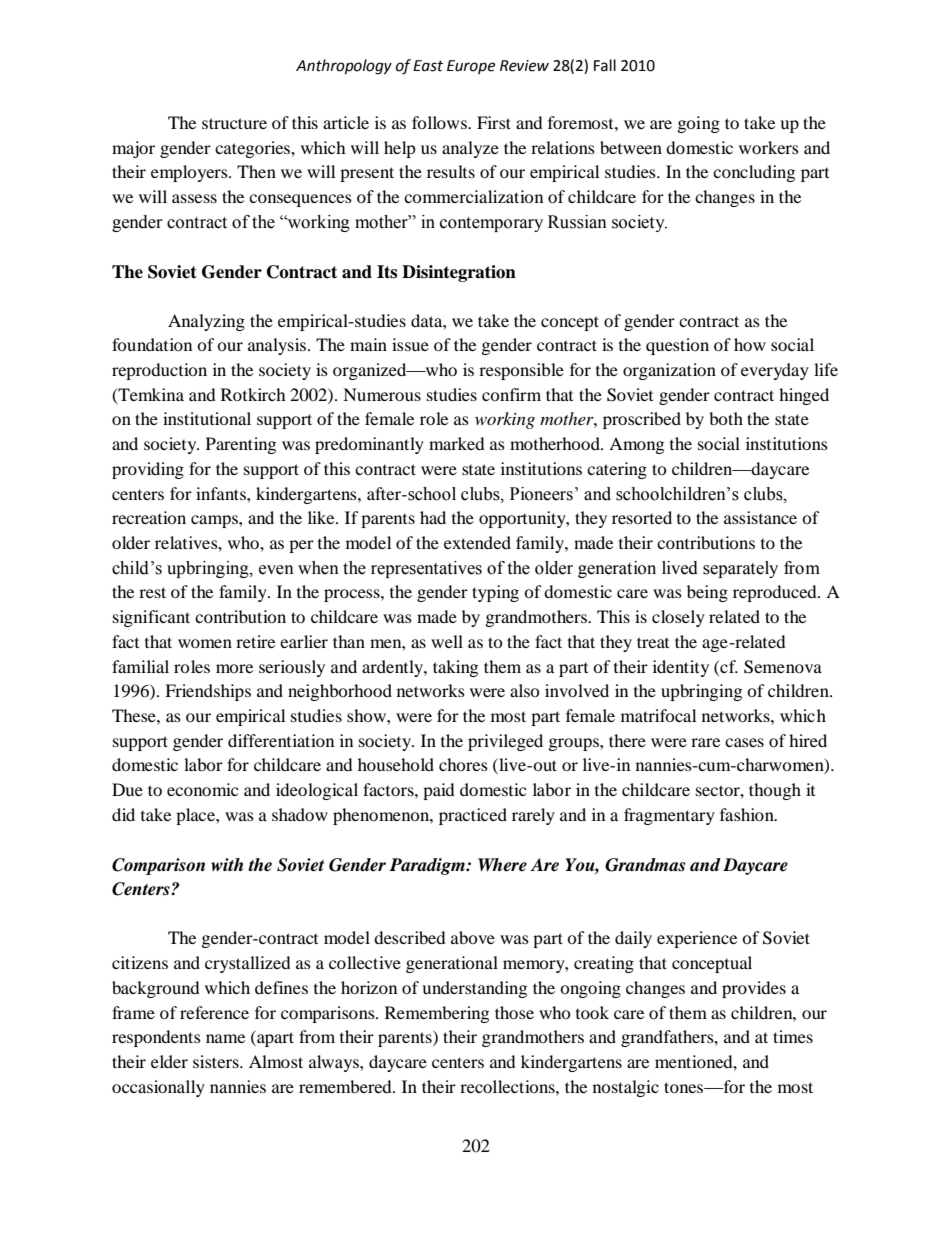  Describe the element at coordinates (152, 592) in the page. I see `rest` at that location.
